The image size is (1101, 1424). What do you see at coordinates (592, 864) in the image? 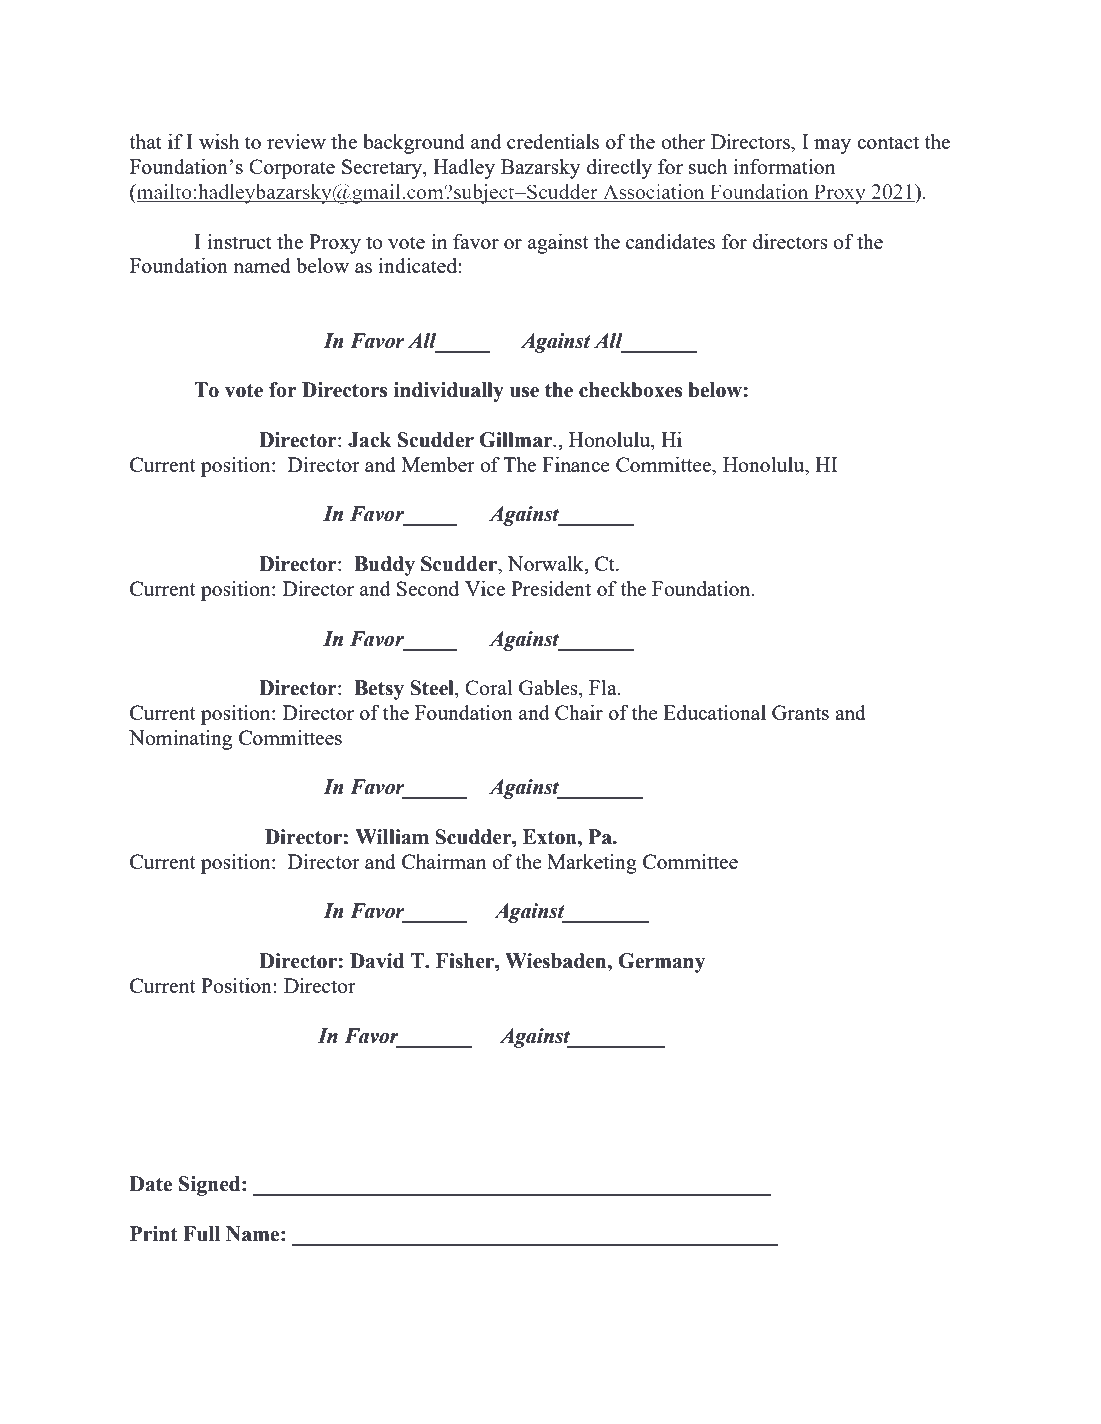
I see `Marketing` at bounding box center [592, 864].
